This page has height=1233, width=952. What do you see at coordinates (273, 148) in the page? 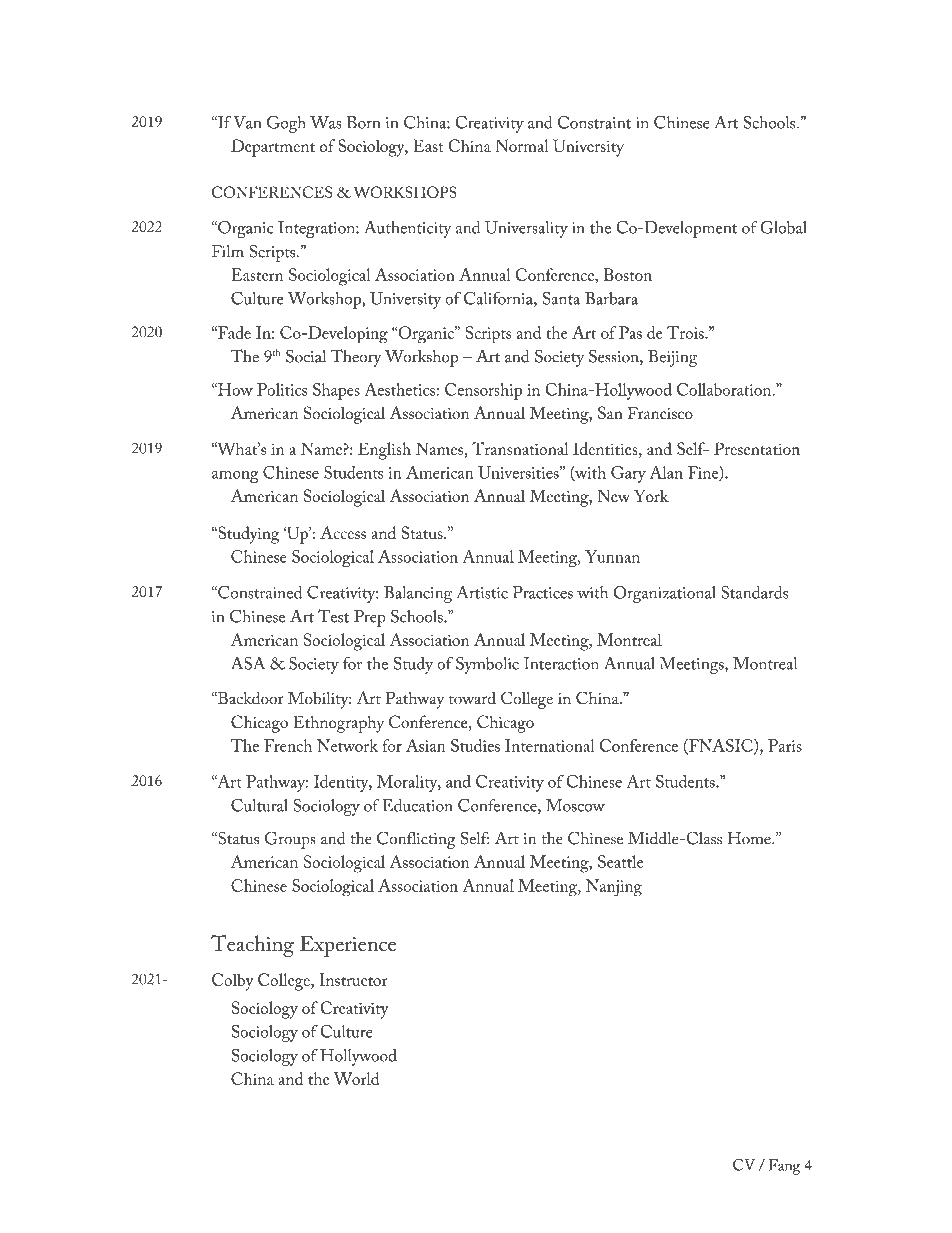
I see `Department` at bounding box center [273, 148].
